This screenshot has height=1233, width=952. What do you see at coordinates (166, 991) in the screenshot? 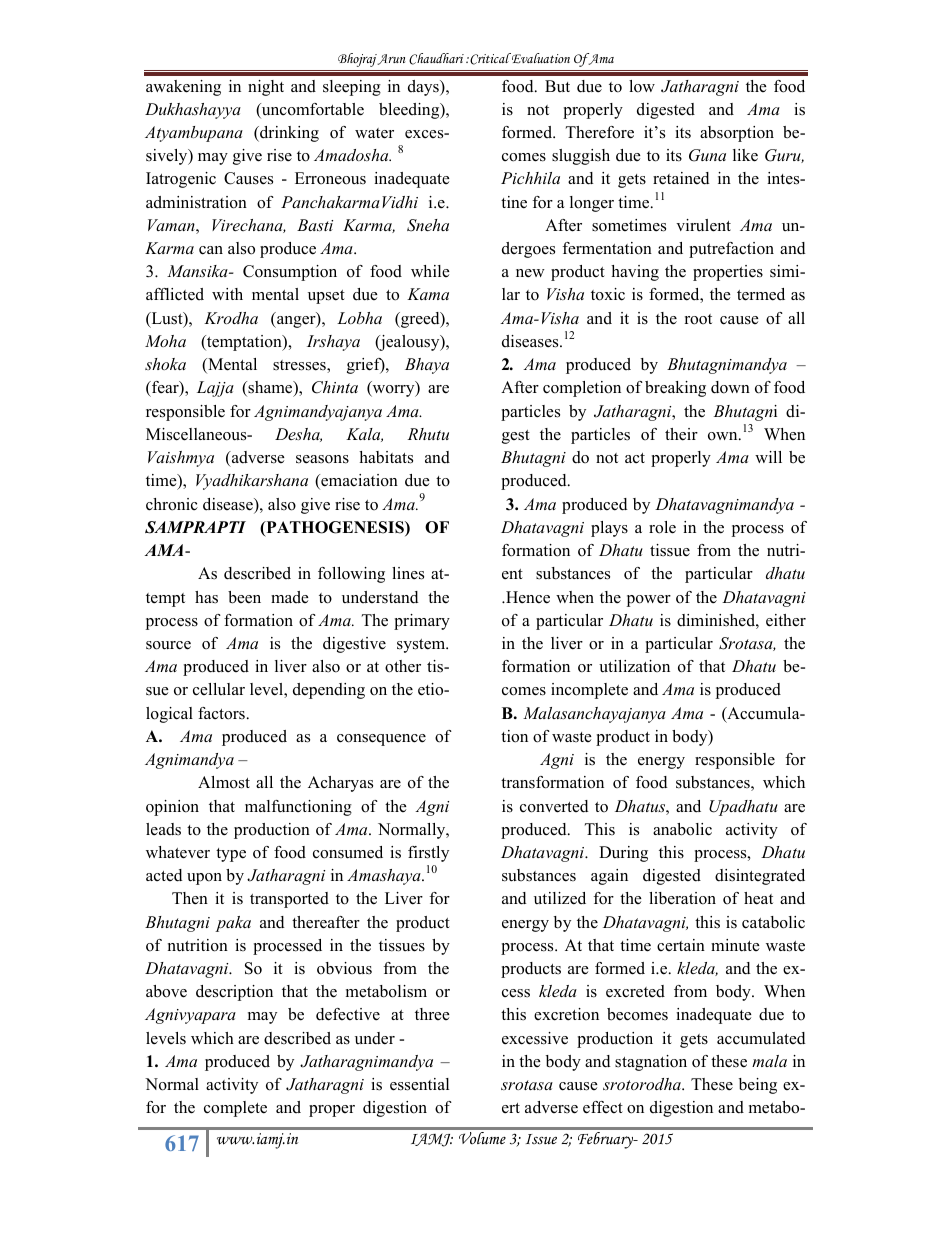
I see `above` at bounding box center [166, 991].
